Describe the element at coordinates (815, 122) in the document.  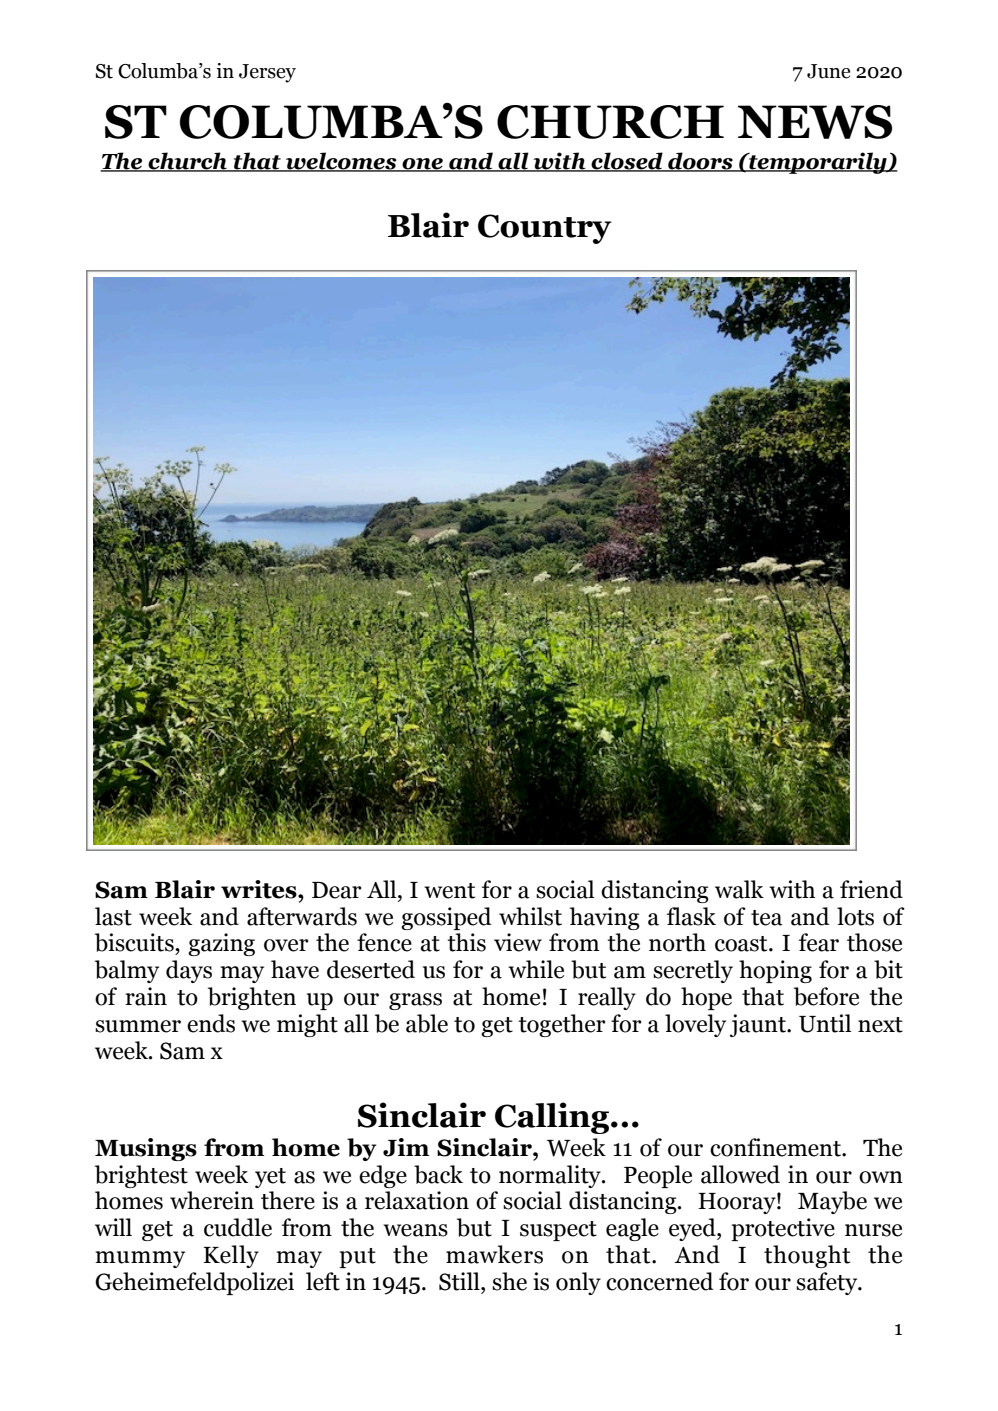
I see `NEWS` at that location.
